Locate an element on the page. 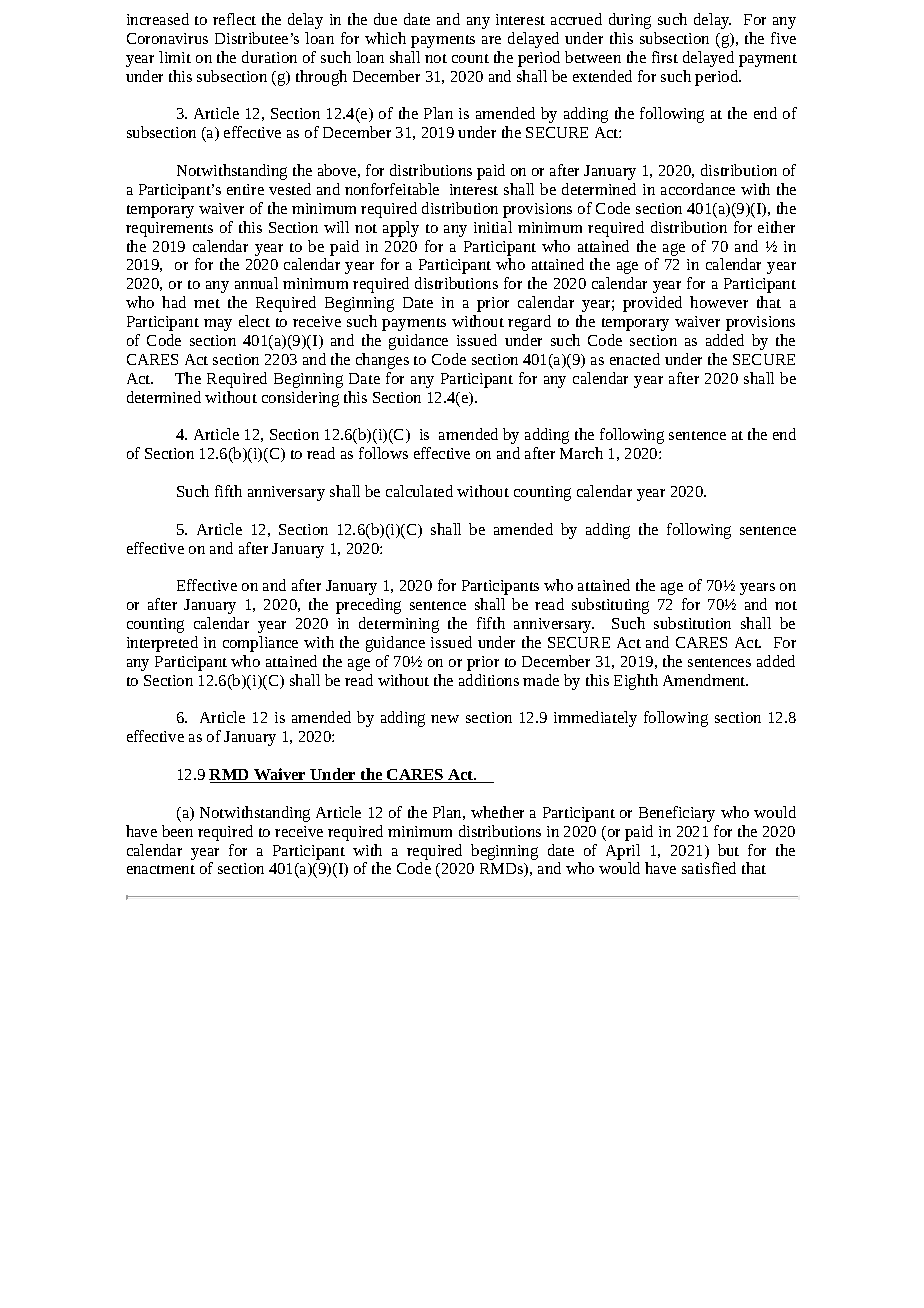  which is located at coordinates (385, 38).
